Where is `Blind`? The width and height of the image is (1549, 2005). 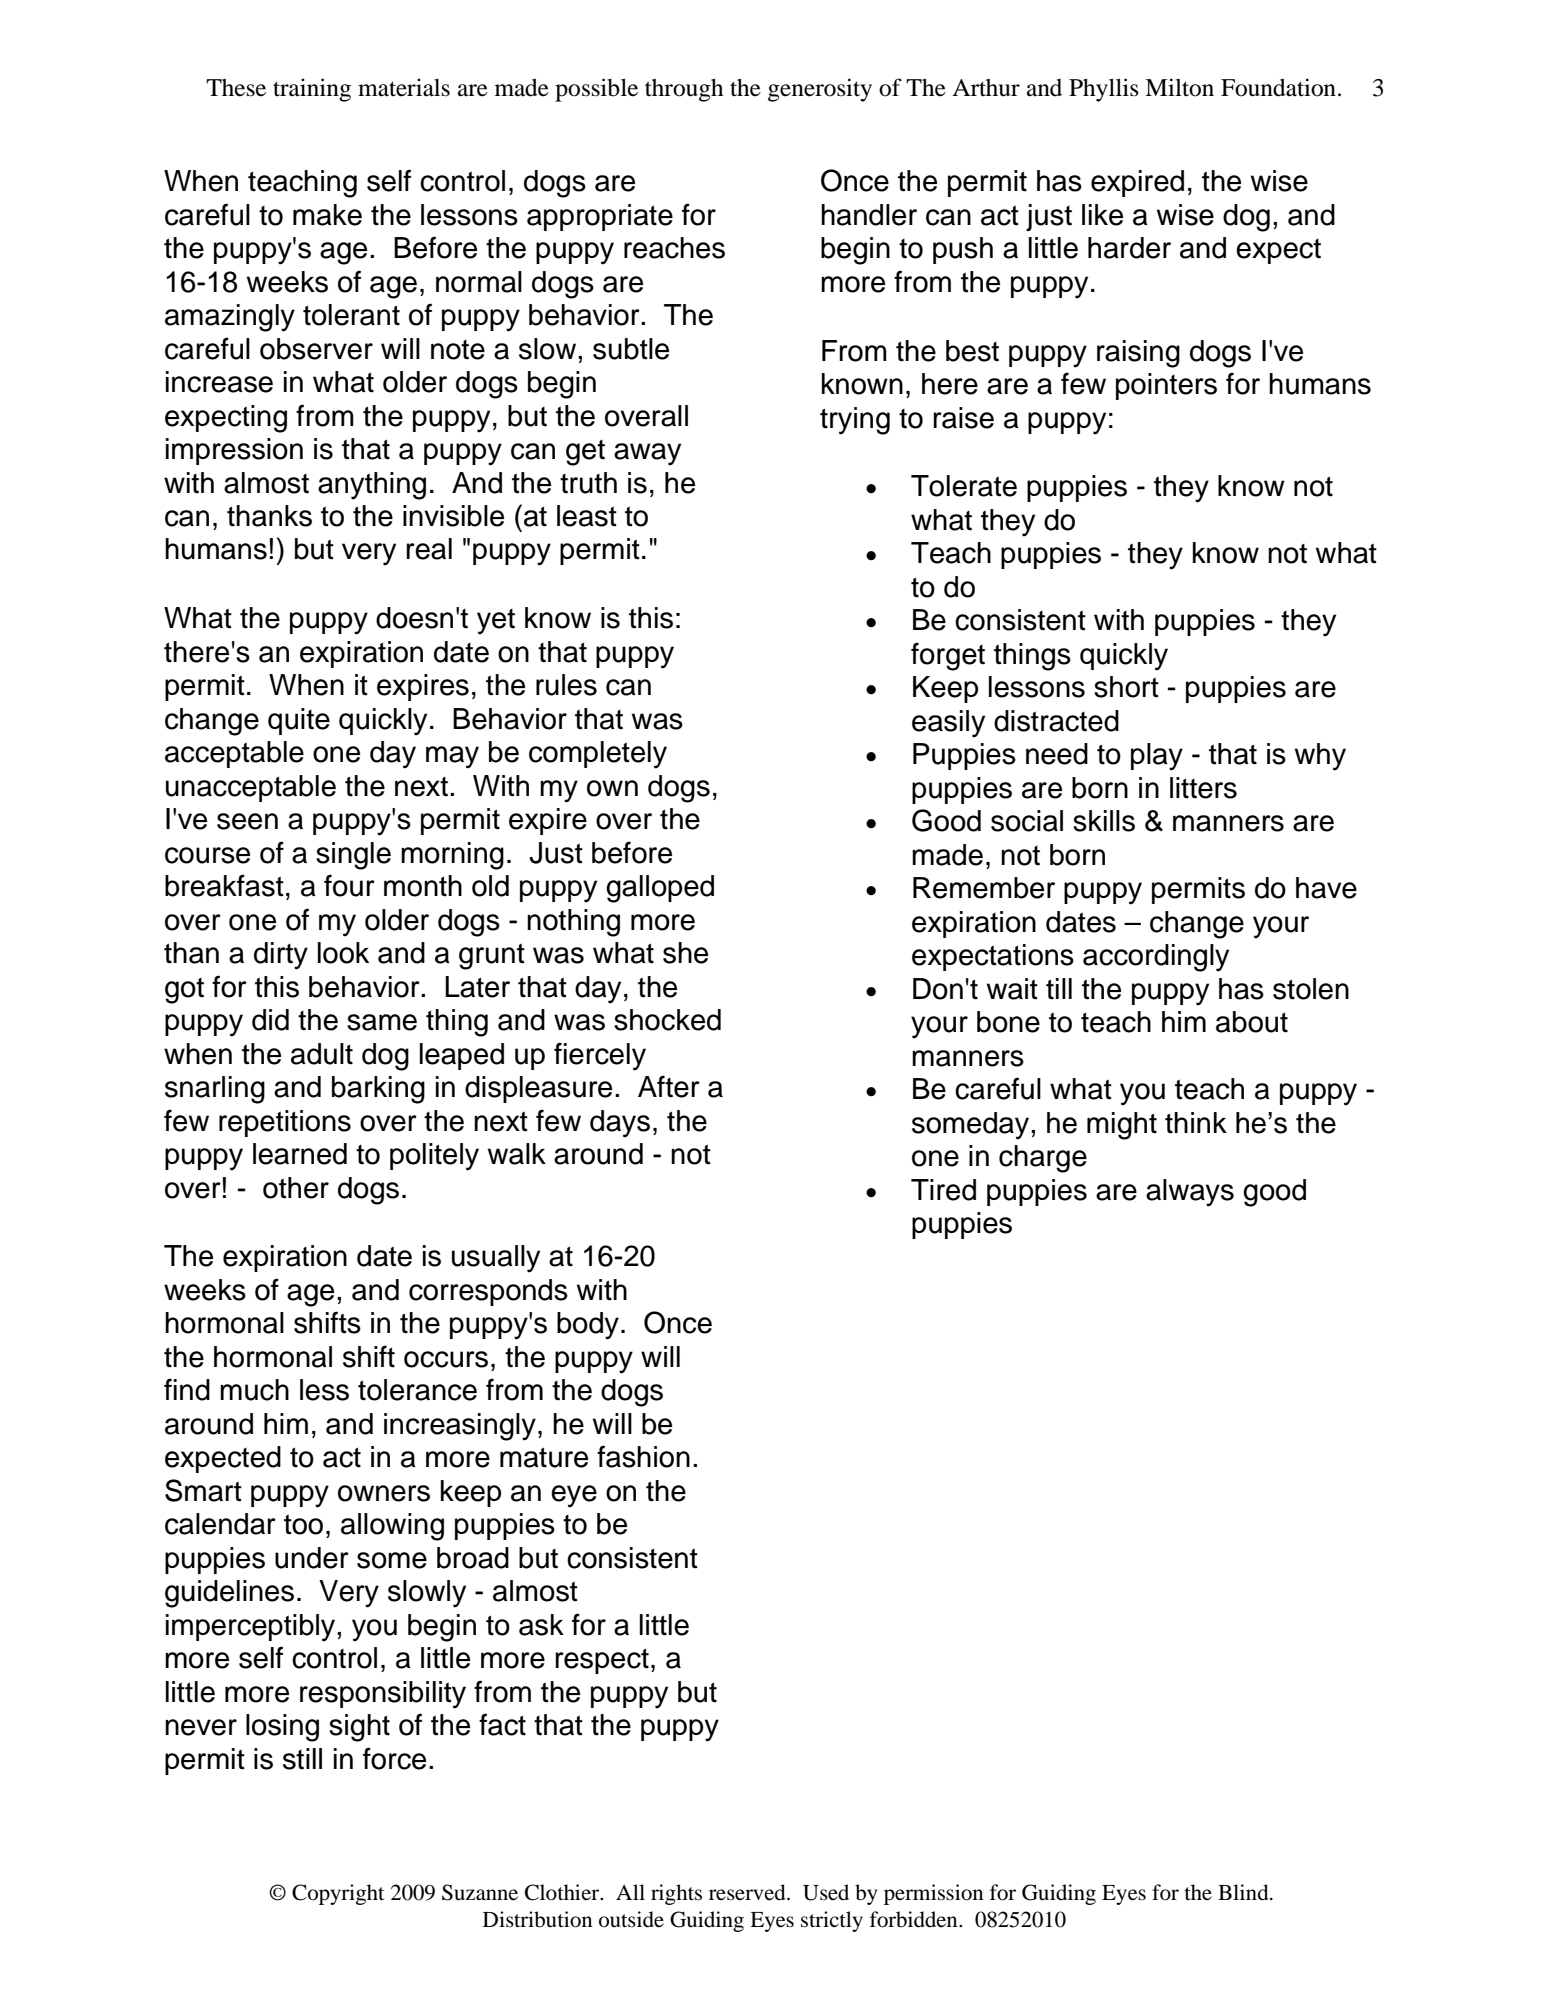 Blind is located at coordinates (1244, 1892).
